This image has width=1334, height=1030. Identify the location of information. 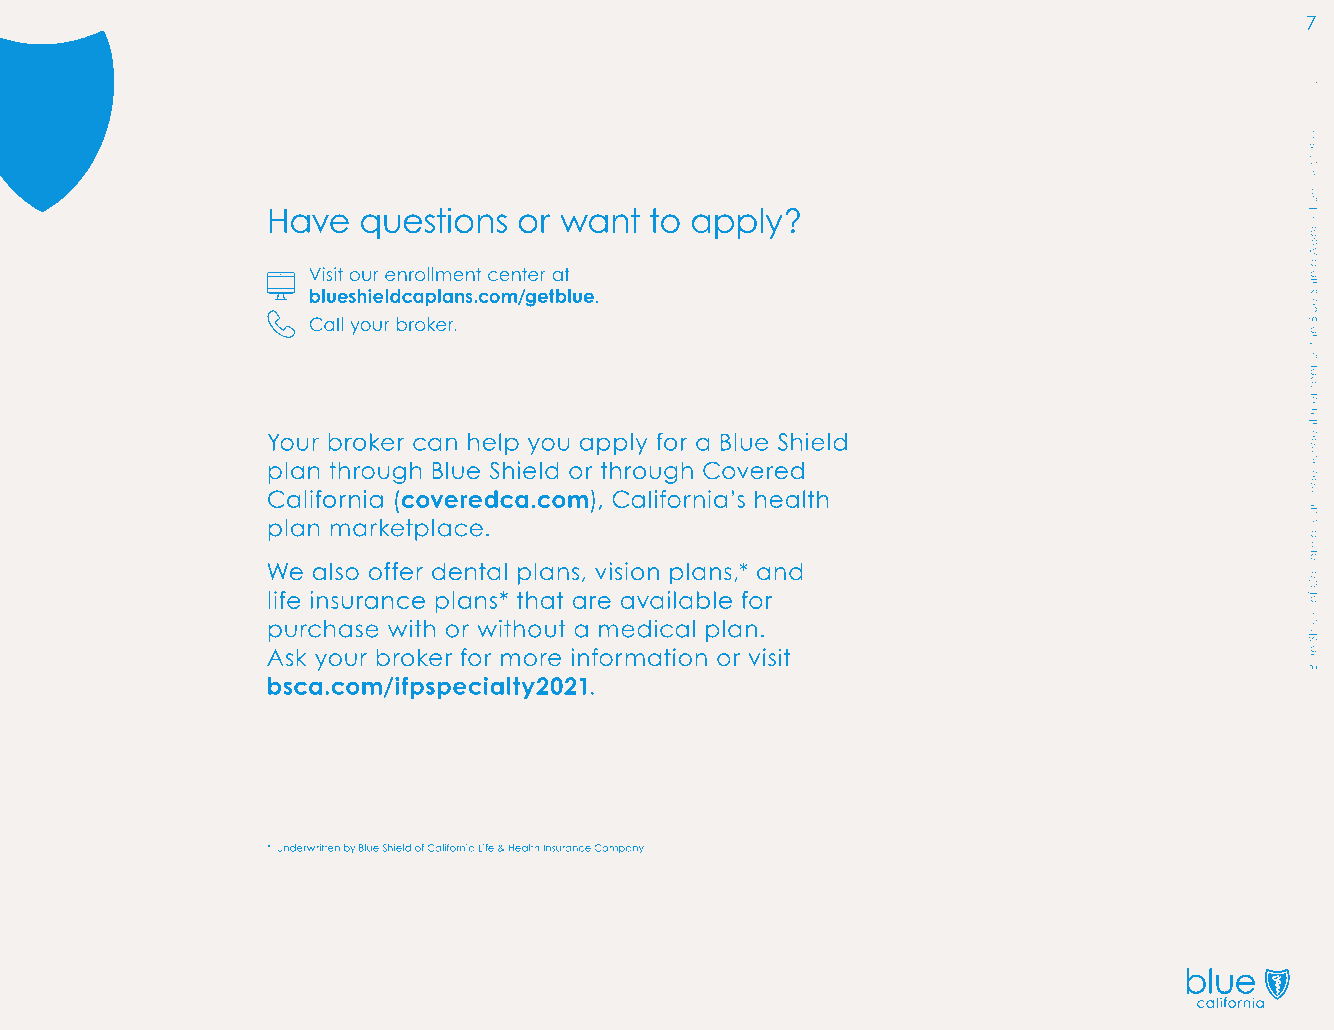
(639, 657).
